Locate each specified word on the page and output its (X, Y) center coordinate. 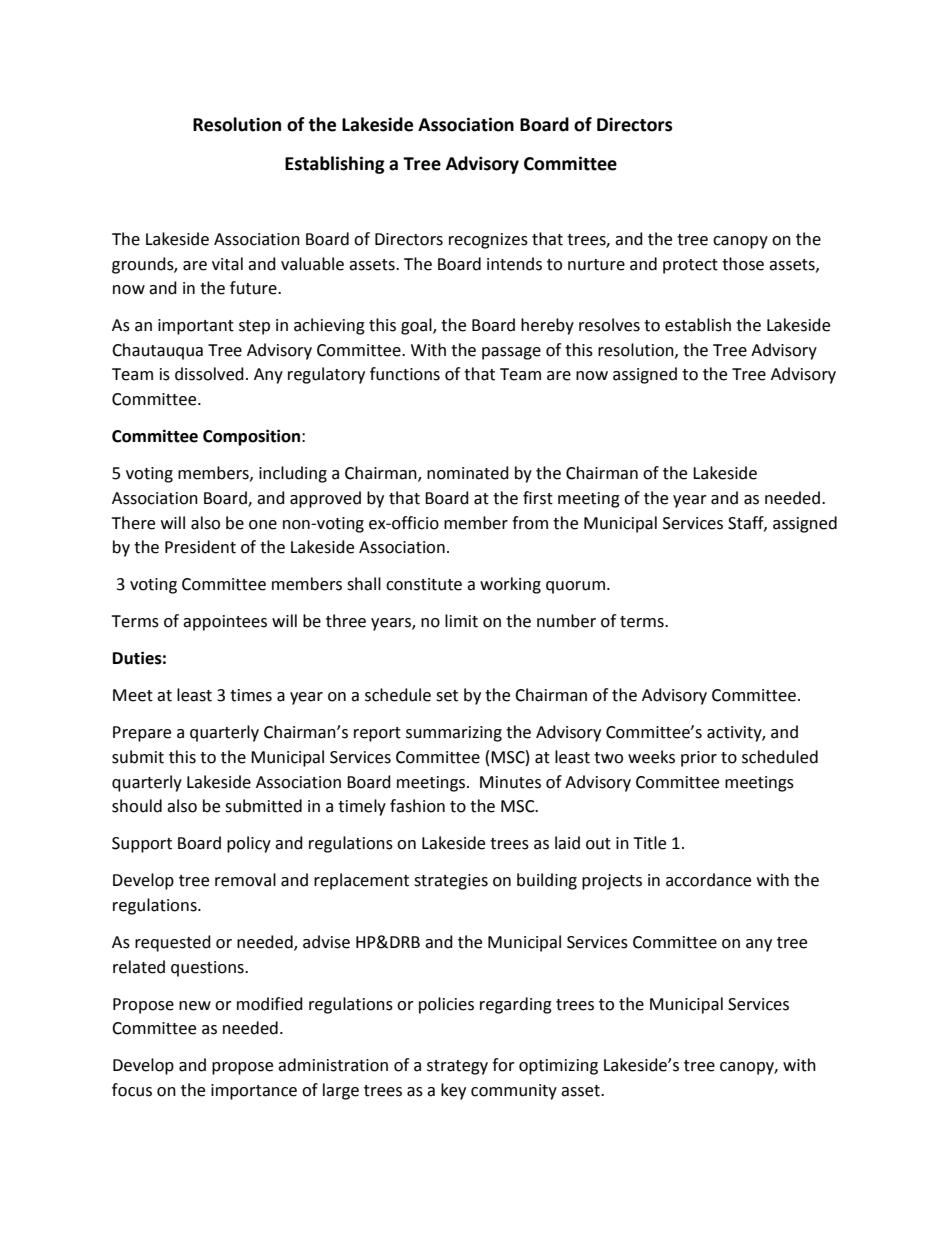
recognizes (488, 241)
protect (690, 266)
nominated (468, 473)
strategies (451, 882)
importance (254, 1092)
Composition (253, 437)
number (566, 621)
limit (461, 621)
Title (649, 843)
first (538, 498)
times (251, 695)
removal (245, 880)
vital (227, 264)
